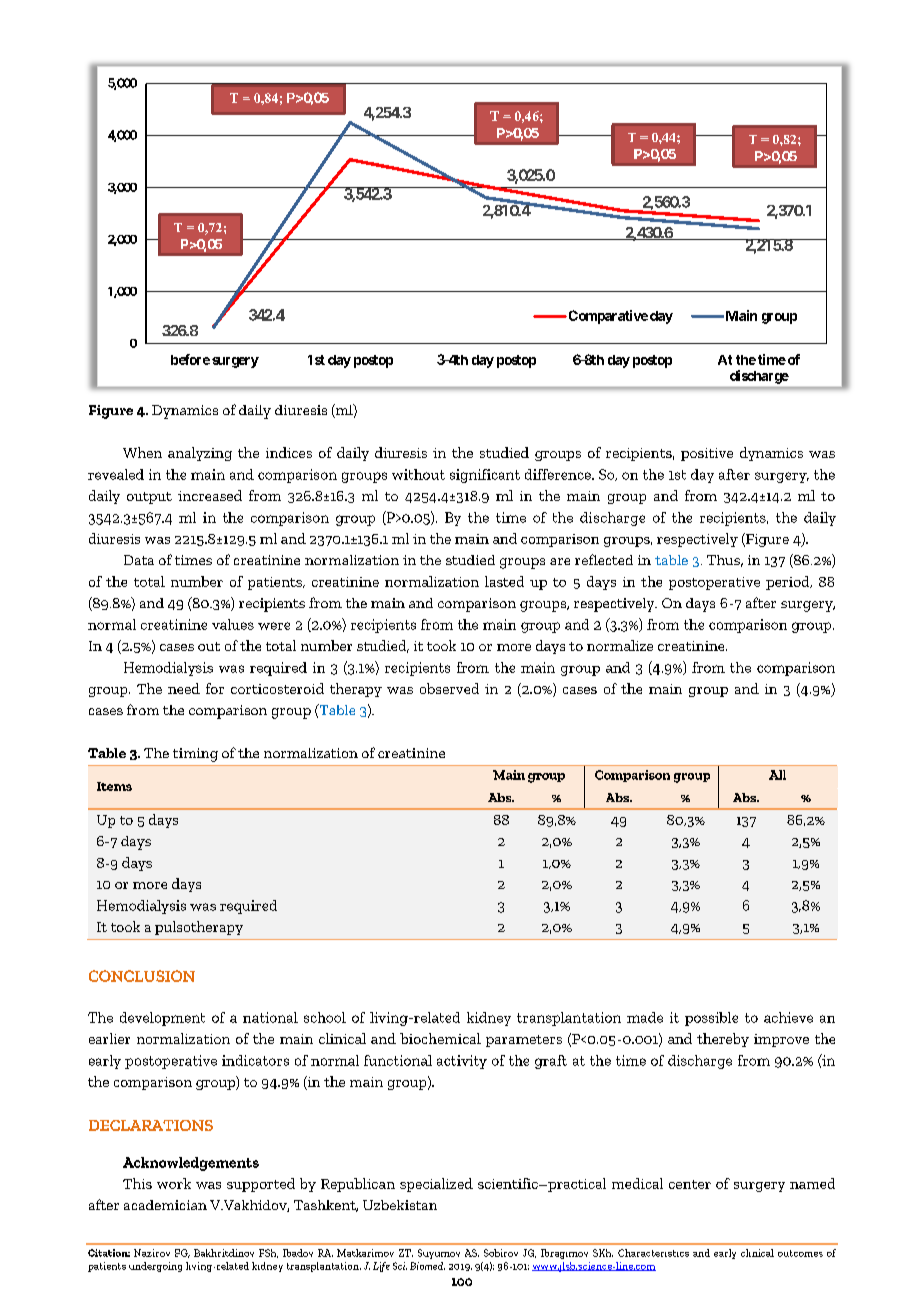 The image size is (924, 1308). Describe the element at coordinates (707, 454) in the document. I see `positive` at that location.
